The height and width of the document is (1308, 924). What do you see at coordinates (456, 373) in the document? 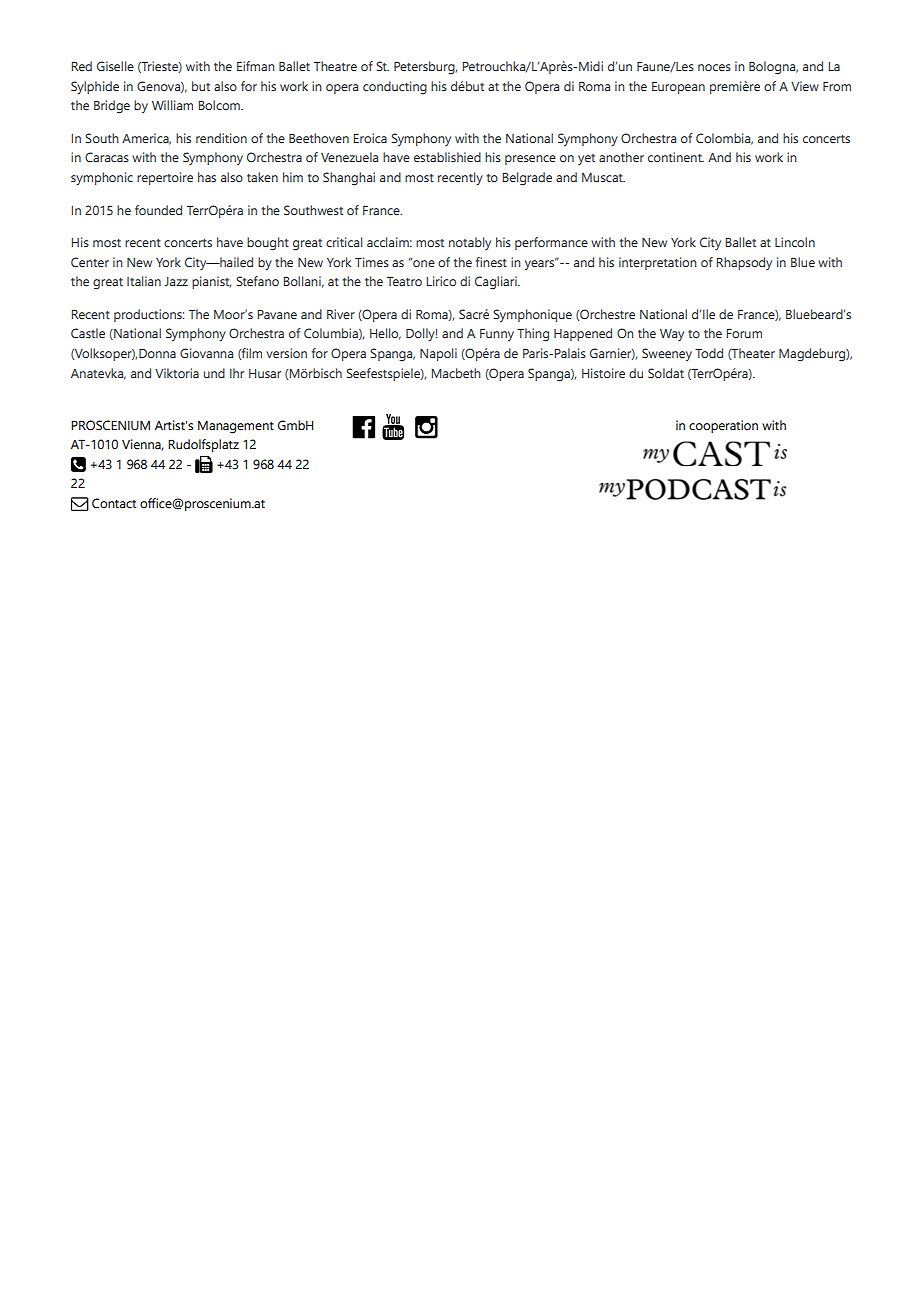
I see `Macbeth` at bounding box center [456, 373].
